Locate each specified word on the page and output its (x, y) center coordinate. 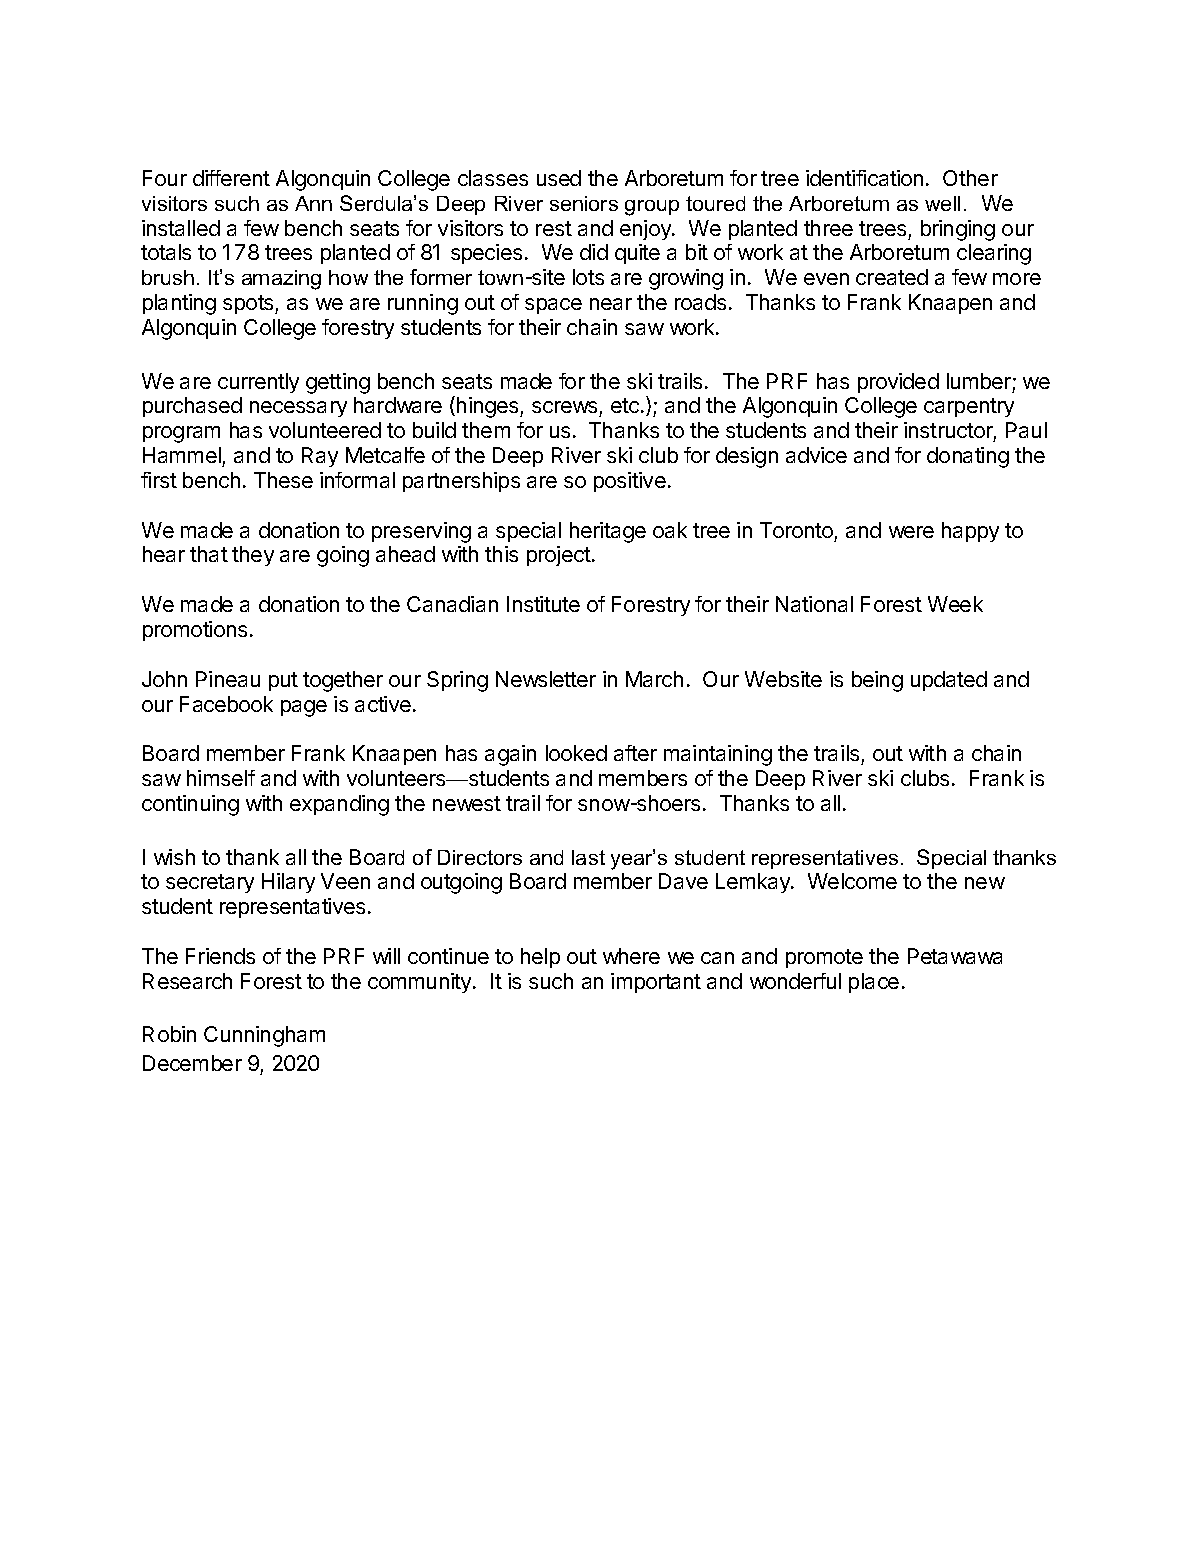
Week (955, 604)
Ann (313, 203)
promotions (195, 631)
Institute (543, 604)
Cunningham (264, 1036)
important (656, 983)
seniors (584, 203)
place (874, 983)
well (942, 203)
